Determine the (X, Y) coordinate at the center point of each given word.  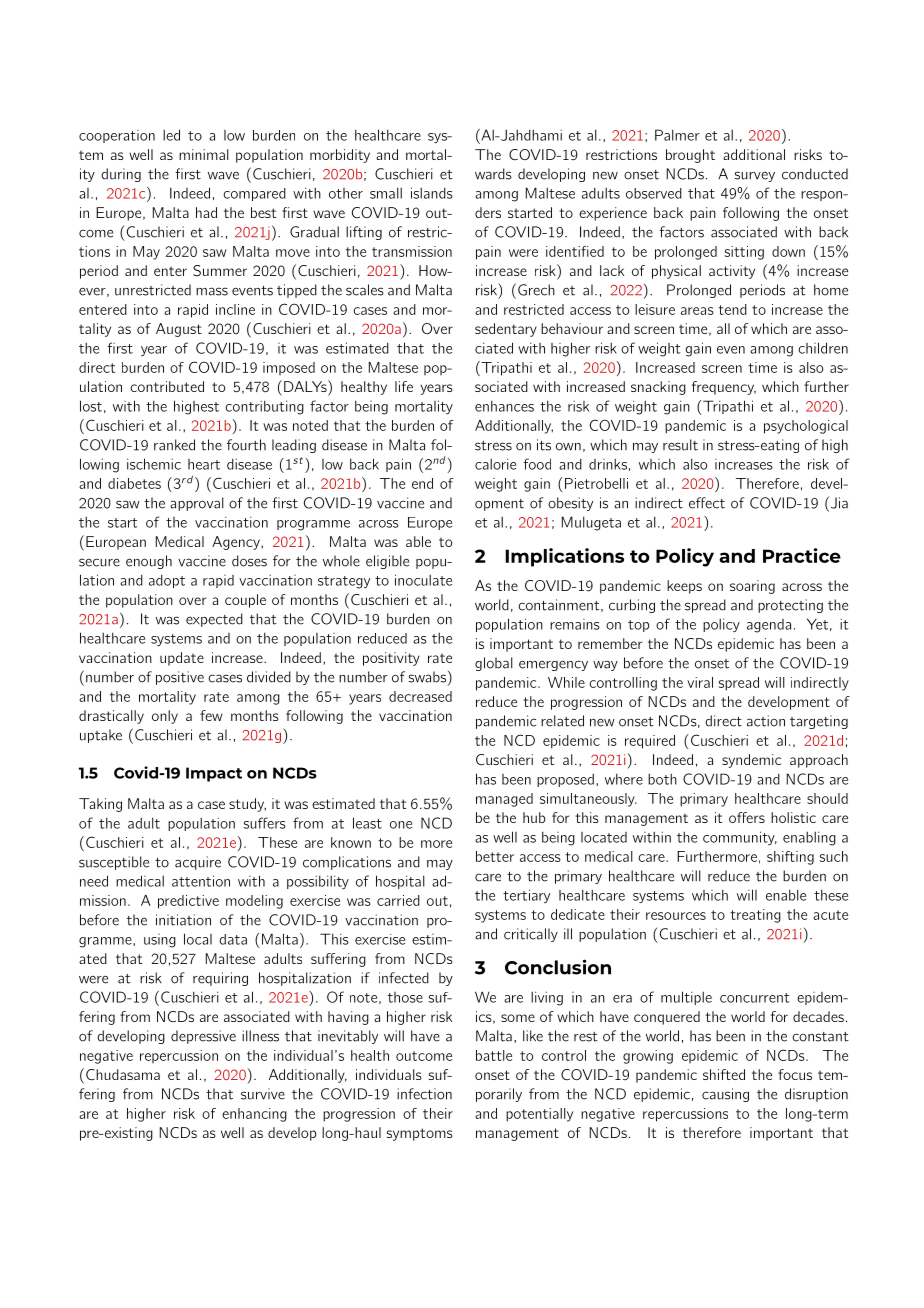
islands (432, 193)
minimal (204, 154)
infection (424, 1094)
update (182, 659)
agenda (769, 626)
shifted (724, 1074)
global (494, 664)
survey (755, 176)
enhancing (254, 1115)
